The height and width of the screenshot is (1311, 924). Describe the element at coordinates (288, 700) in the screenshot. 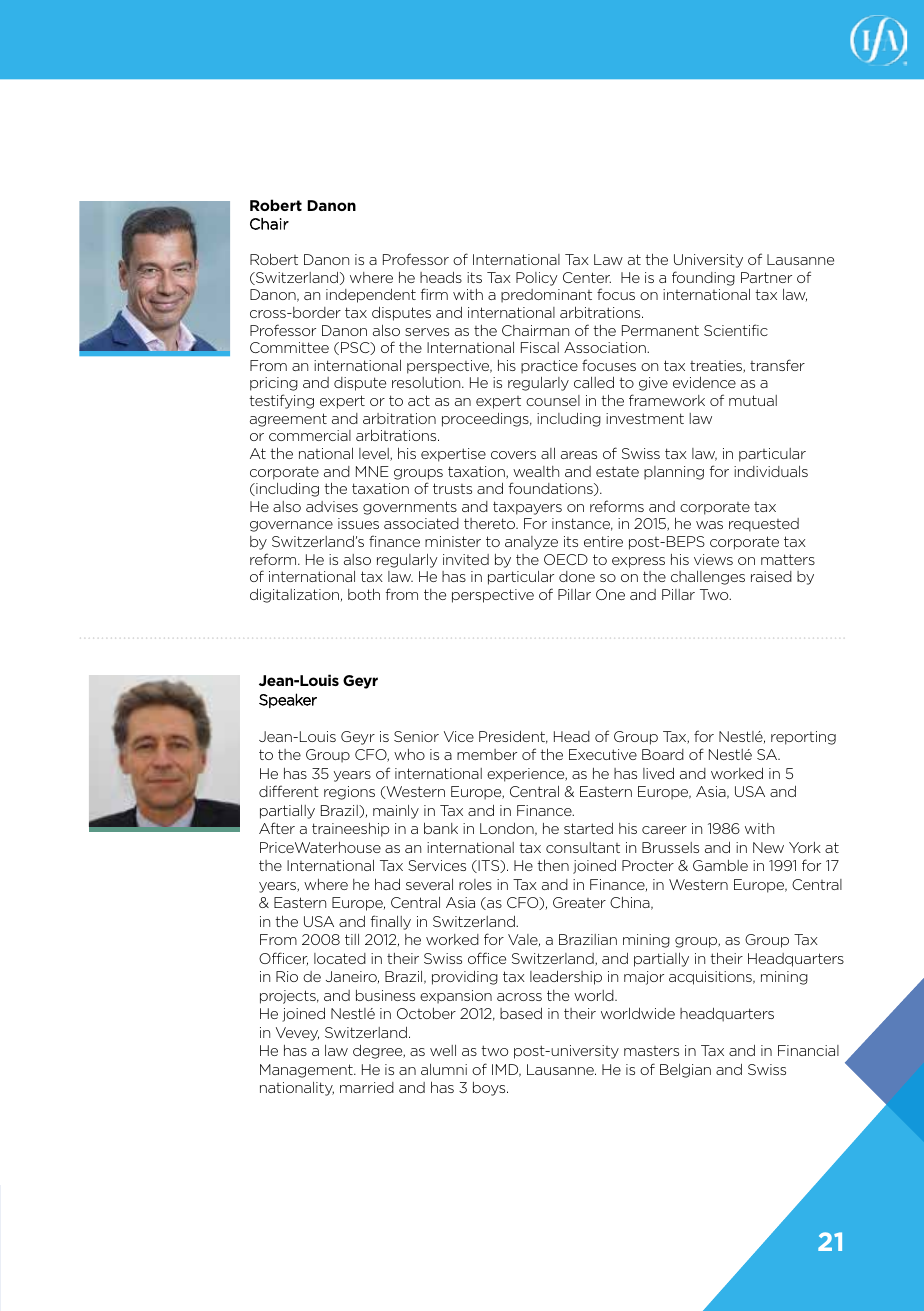

I see `Speaker` at that location.
